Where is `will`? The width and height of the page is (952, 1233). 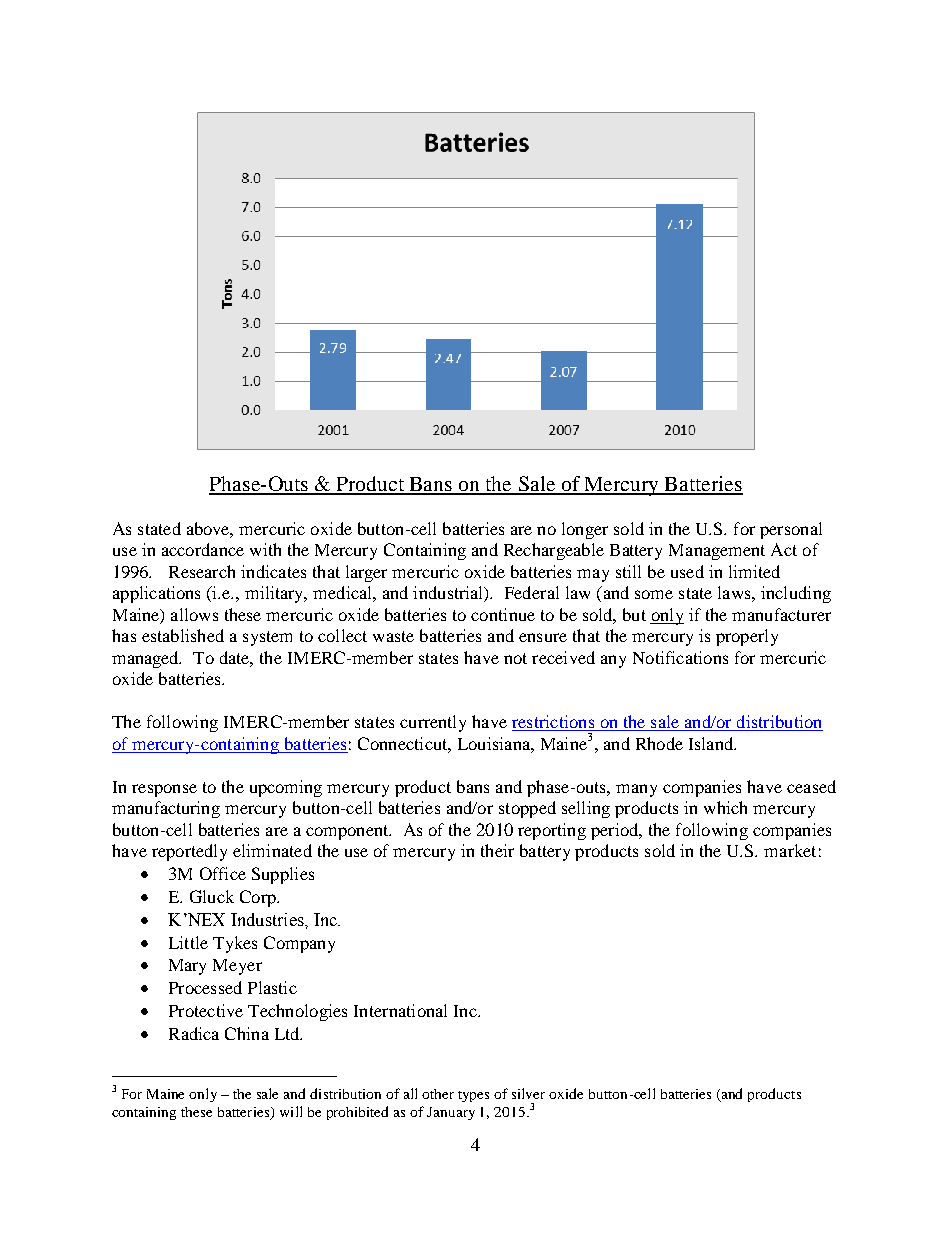
will is located at coordinates (291, 1111).
